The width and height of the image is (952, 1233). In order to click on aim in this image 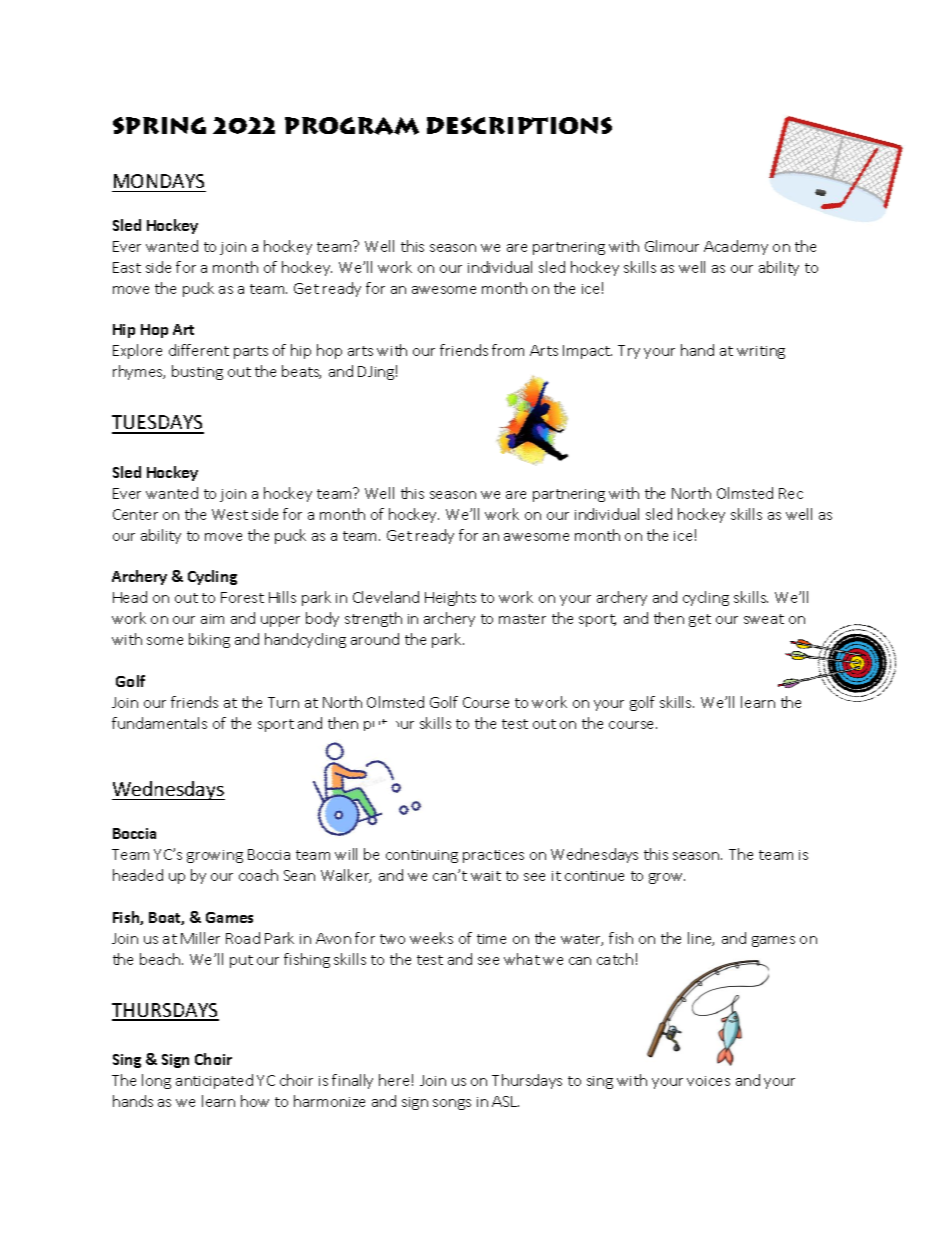, I will do `click(212, 619)`.
